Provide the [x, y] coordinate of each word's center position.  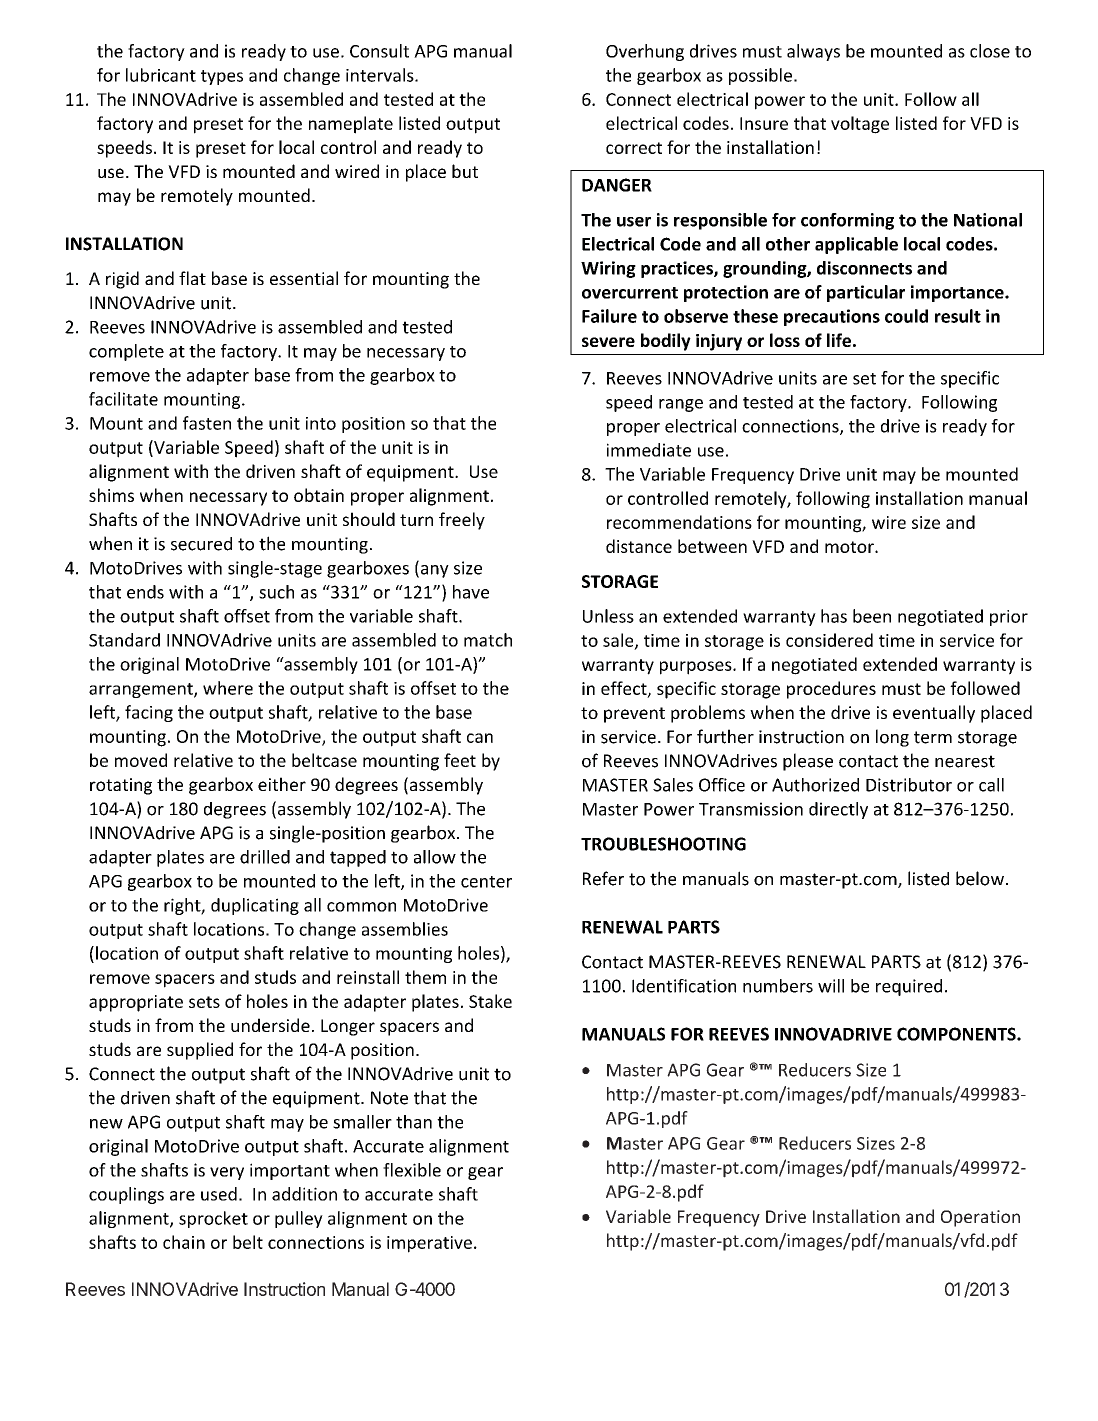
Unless [608, 616]
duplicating [255, 906]
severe [608, 342]
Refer [603, 878]
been [872, 616]
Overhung [645, 52]
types [222, 77]
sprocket [213, 1219]
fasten [207, 423]
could [906, 316]
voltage [860, 125]
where [228, 688]
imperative [429, 1244]
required [909, 987]
